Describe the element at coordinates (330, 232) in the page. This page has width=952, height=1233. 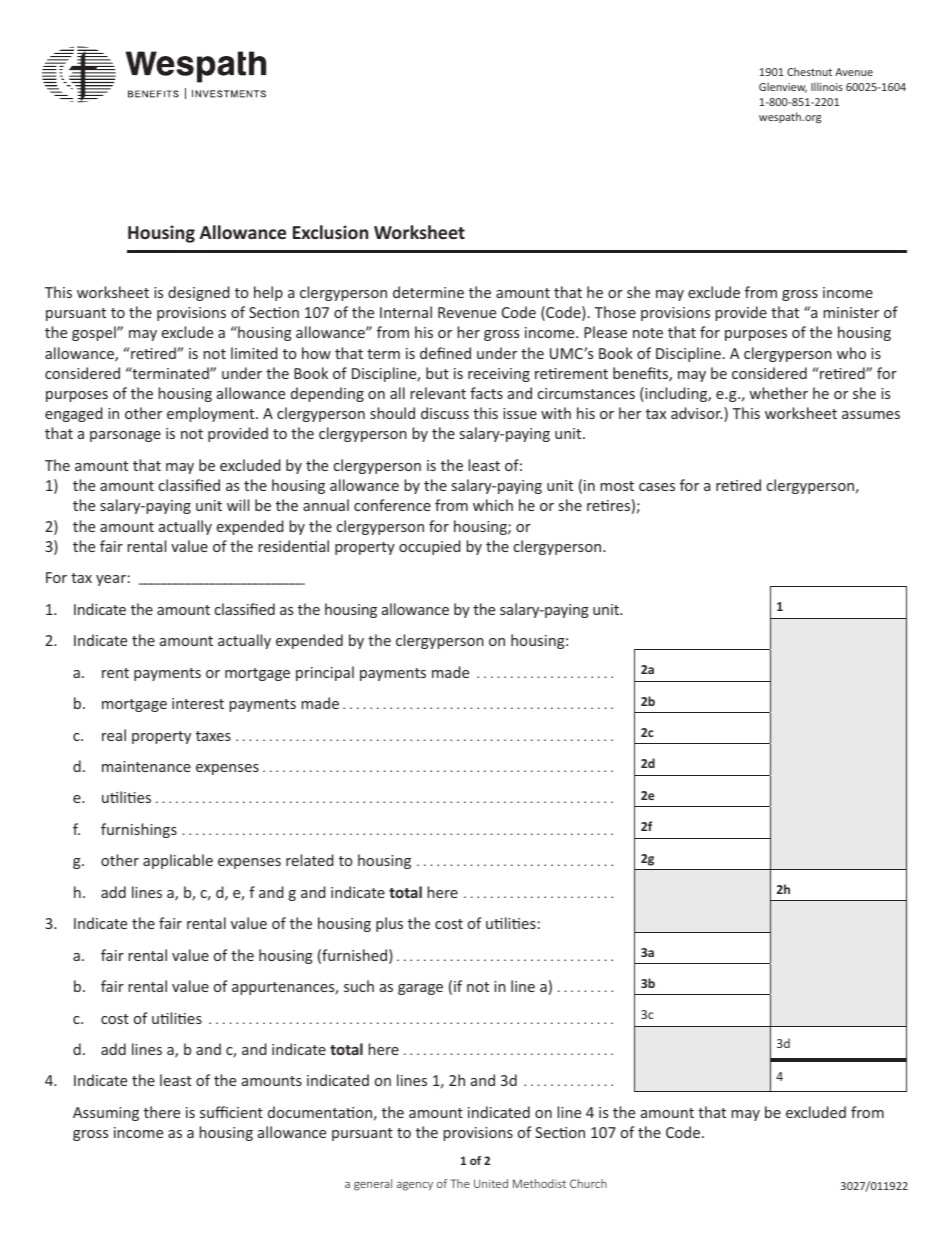
I see `Exclusion` at that location.
